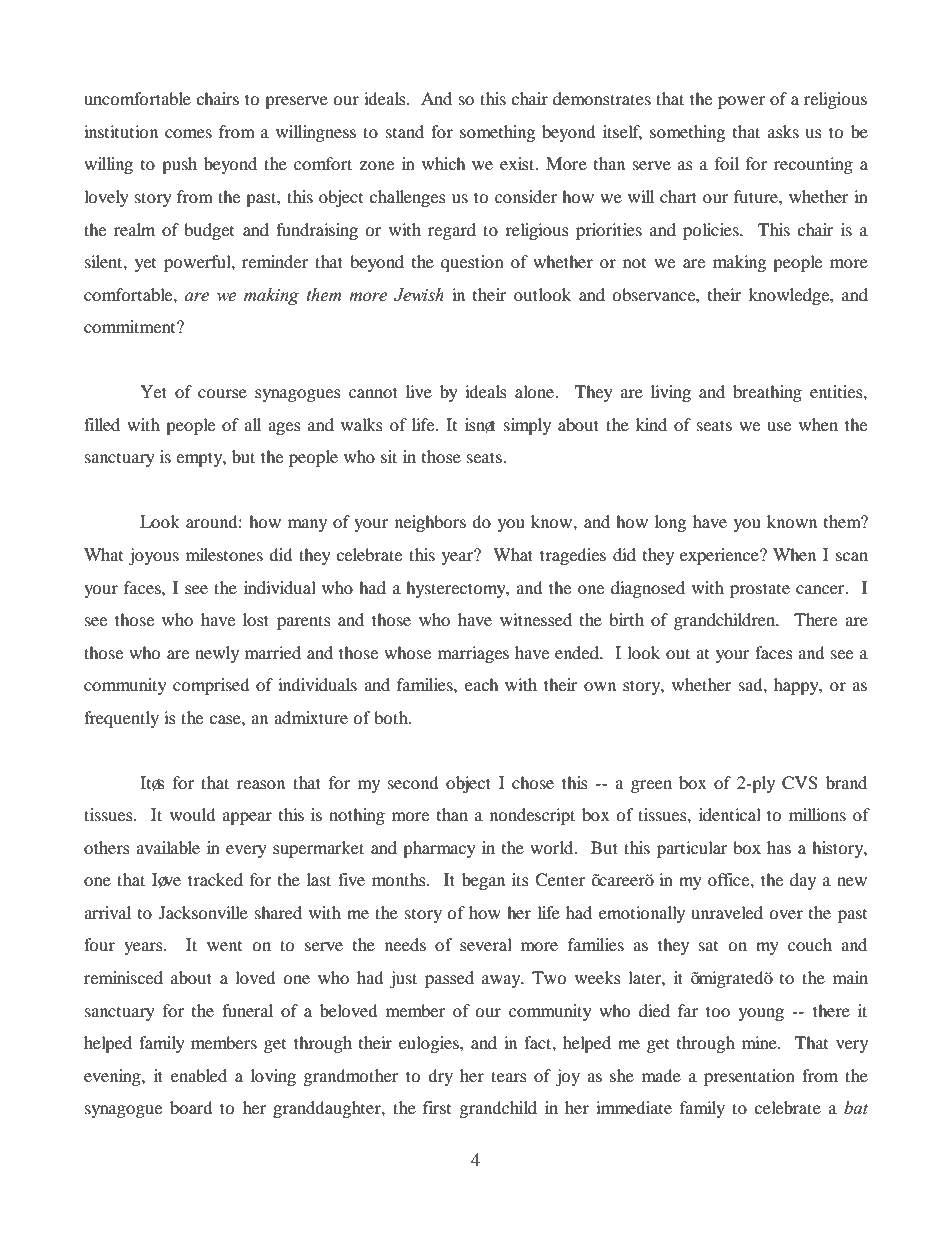  Describe the element at coordinates (199, 1075) in the screenshot. I see `enabled` at that location.
